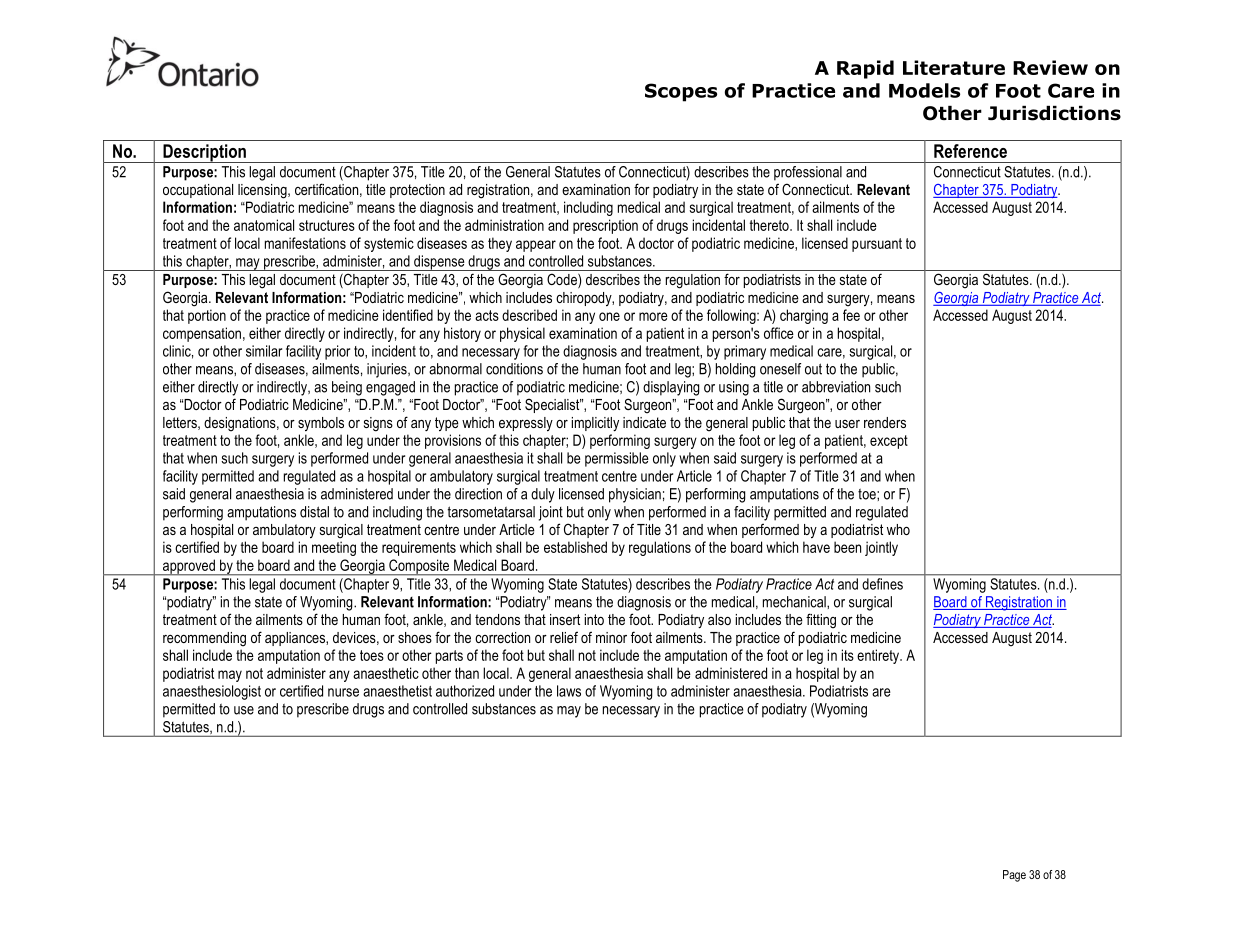 The width and height of the image is (1233, 952). What do you see at coordinates (681, 92) in the image?
I see `Scopes` at bounding box center [681, 92].
